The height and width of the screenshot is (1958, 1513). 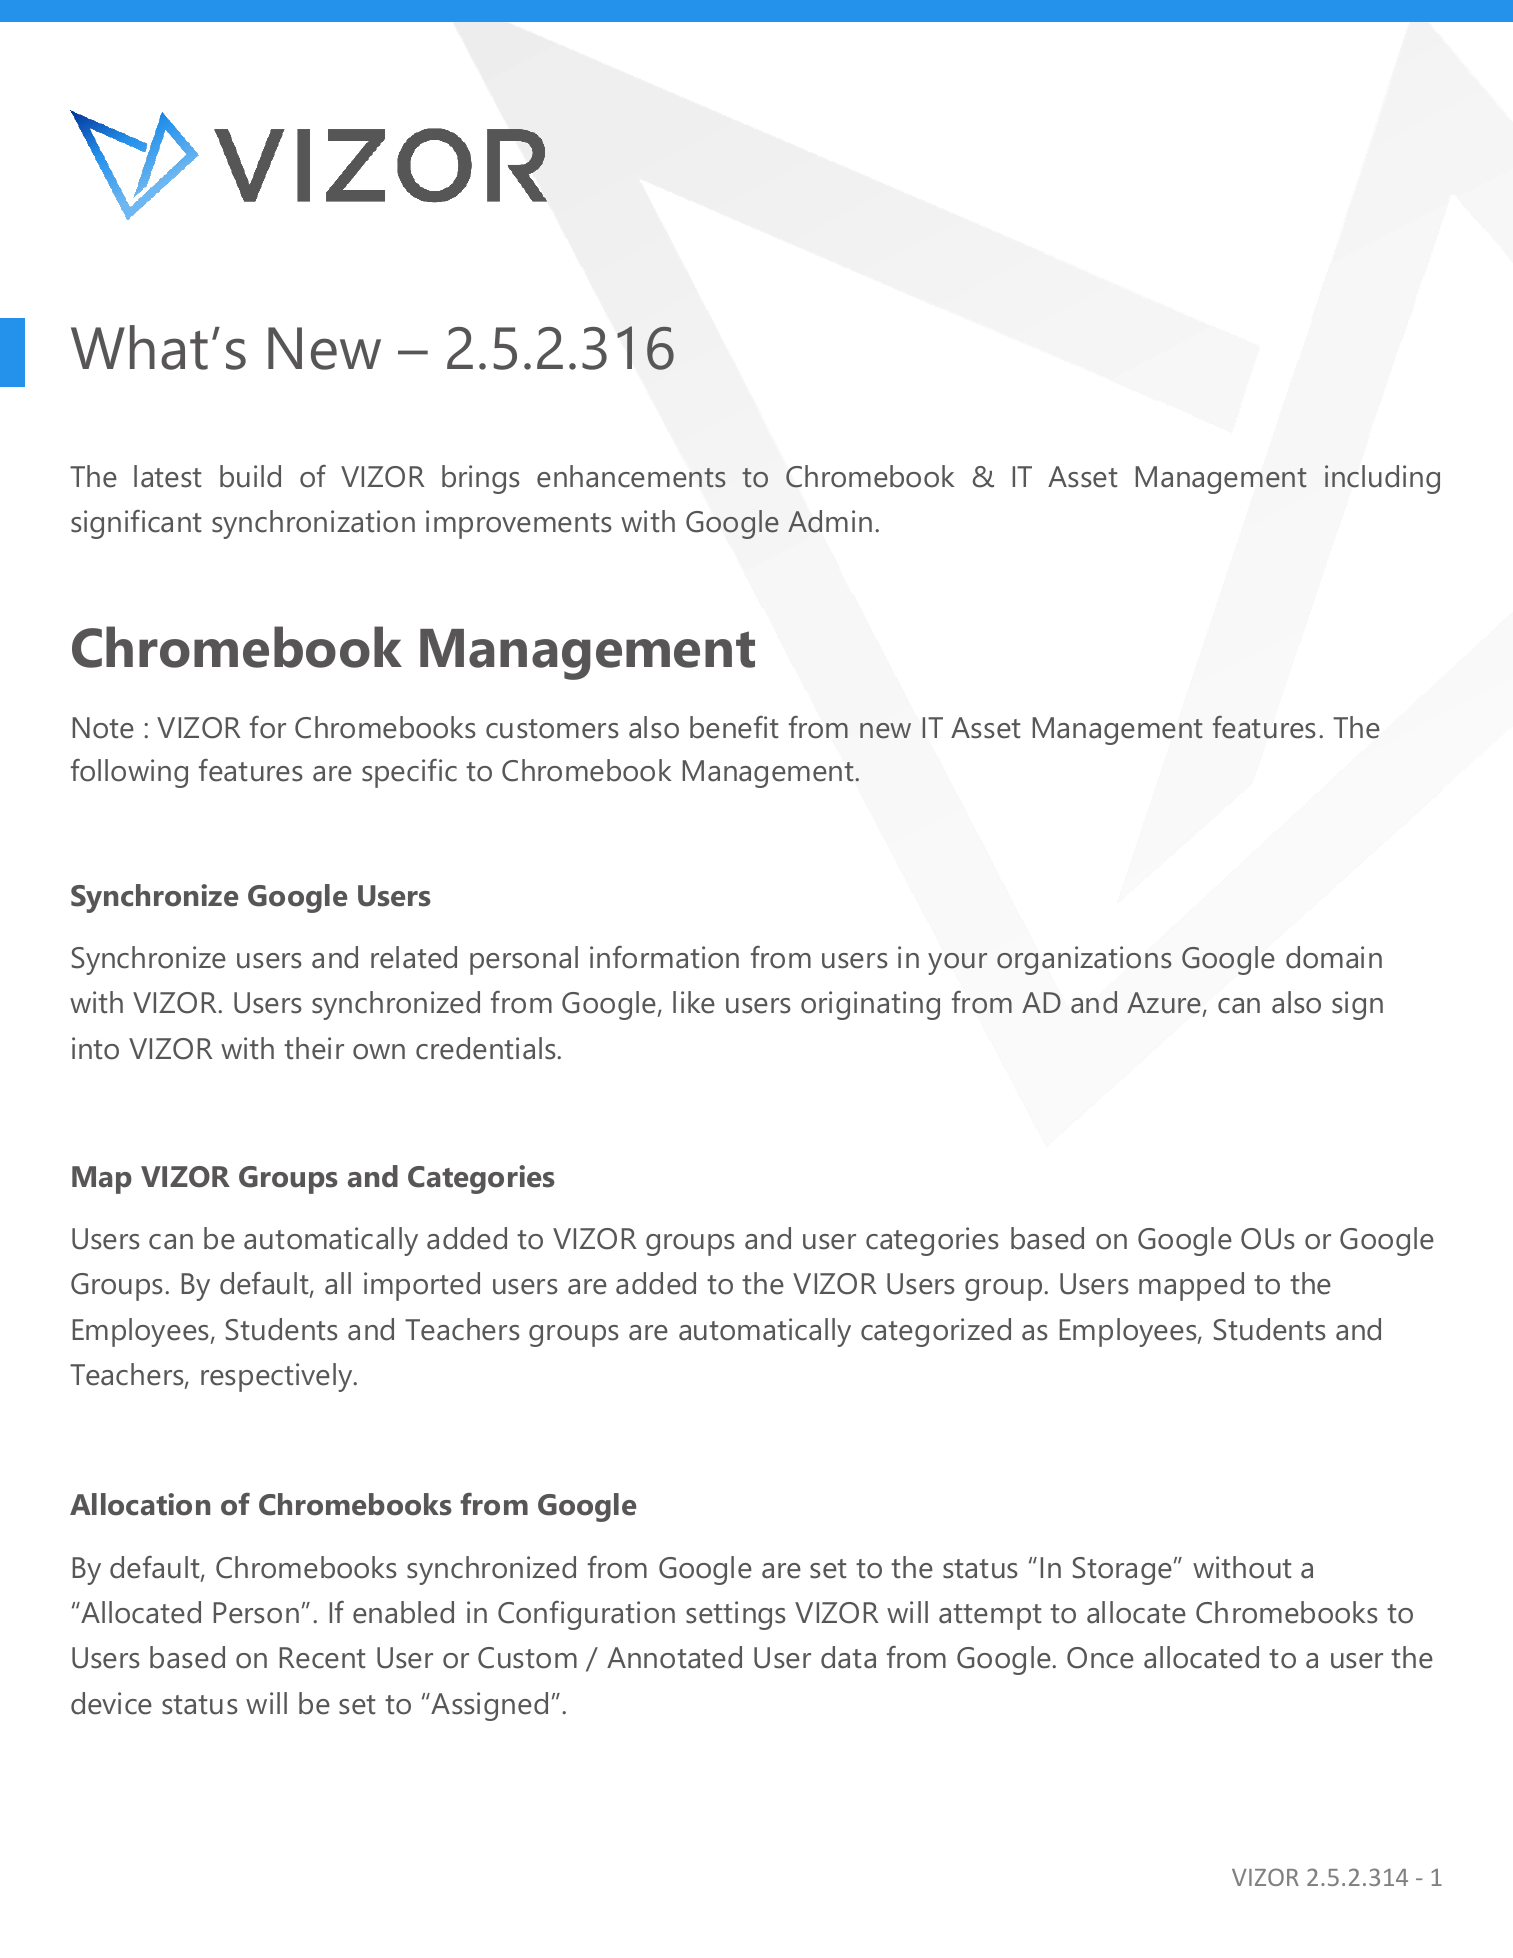 What do you see at coordinates (1100, 1658) in the screenshot?
I see `Once` at bounding box center [1100, 1658].
